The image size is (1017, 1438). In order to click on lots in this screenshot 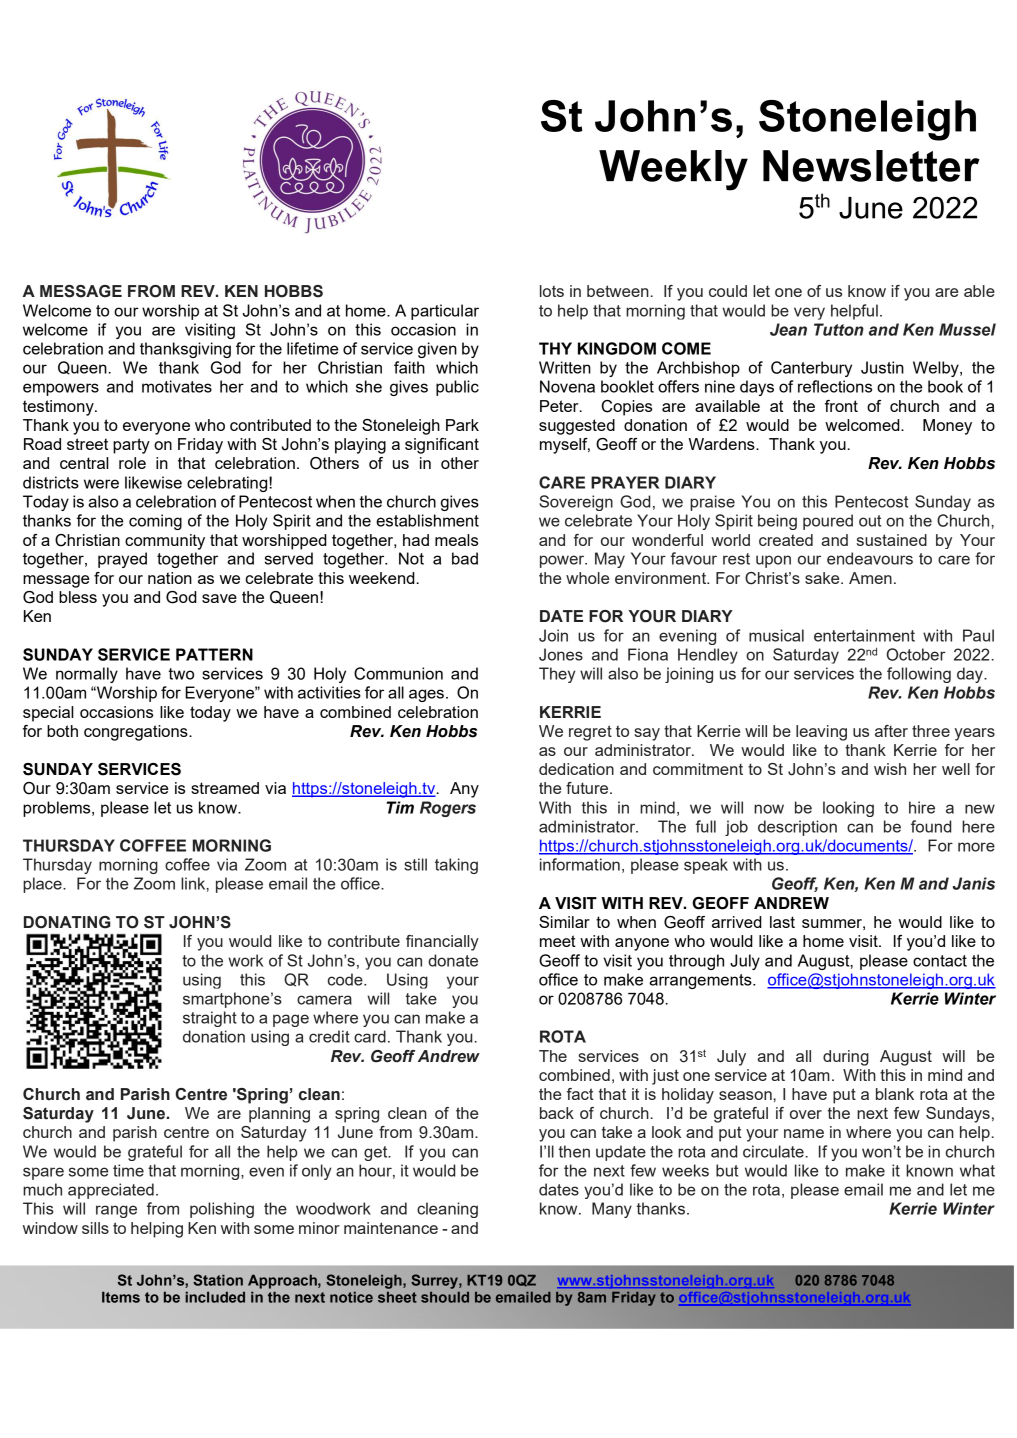, I will do `click(552, 291)`.
